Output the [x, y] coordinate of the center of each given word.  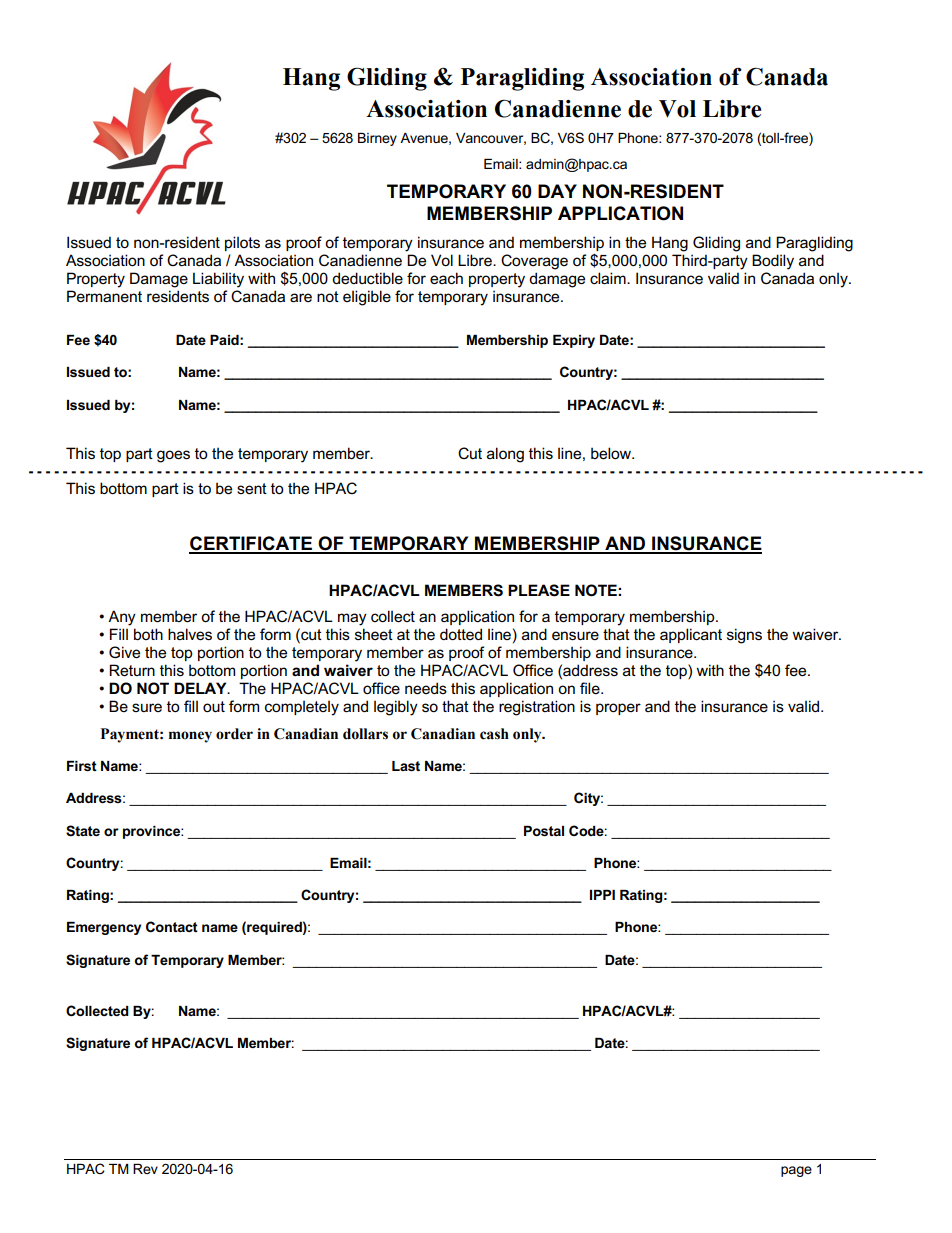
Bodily [773, 262]
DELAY [201, 688]
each [446, 278]
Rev [145, 1169]
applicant [691, 635]
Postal [544, 831]
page [796, 1171]
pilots [242, 243]
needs [426, 688]
